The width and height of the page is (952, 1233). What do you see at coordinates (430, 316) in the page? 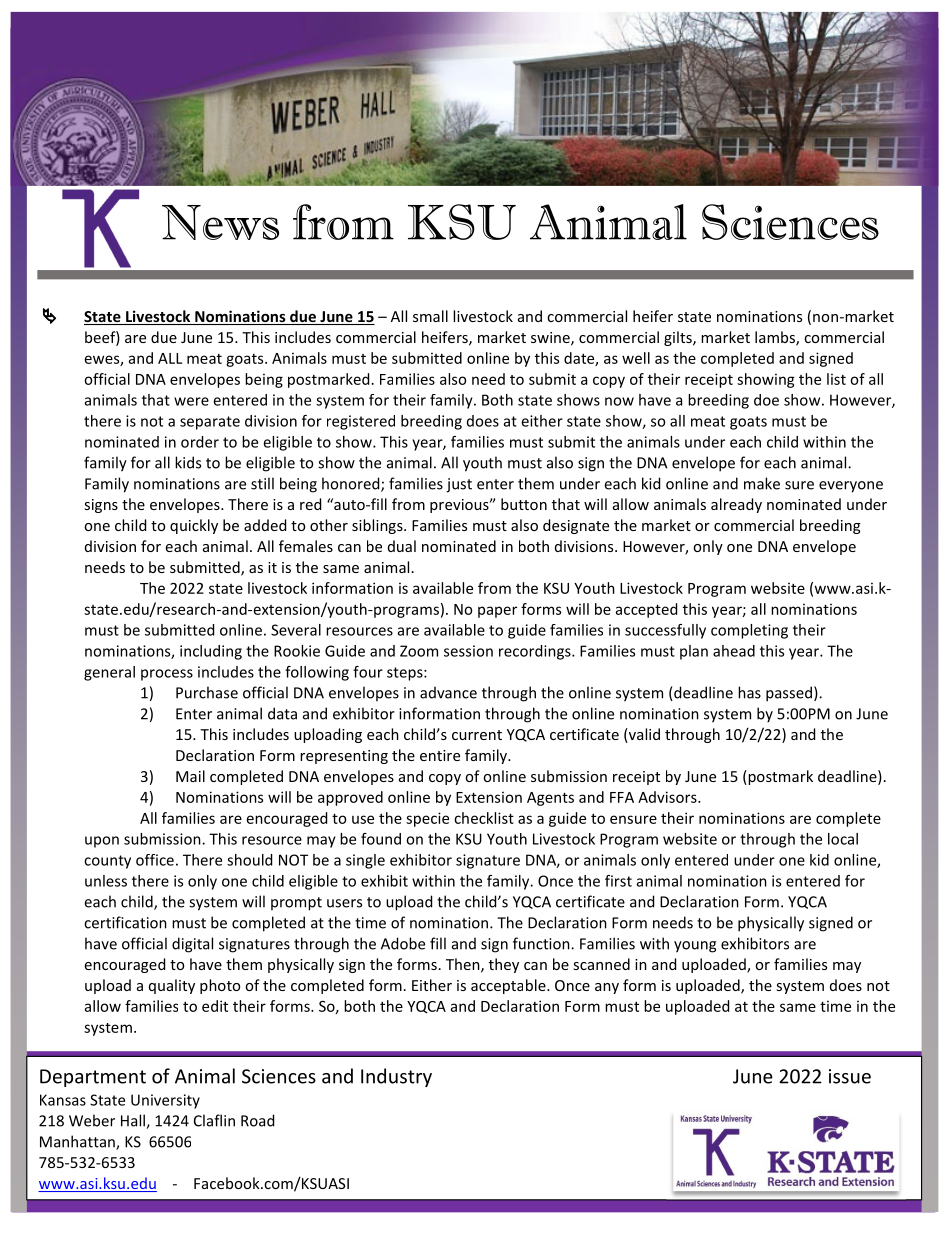
I see `small` at bounding box center [430, 316].
